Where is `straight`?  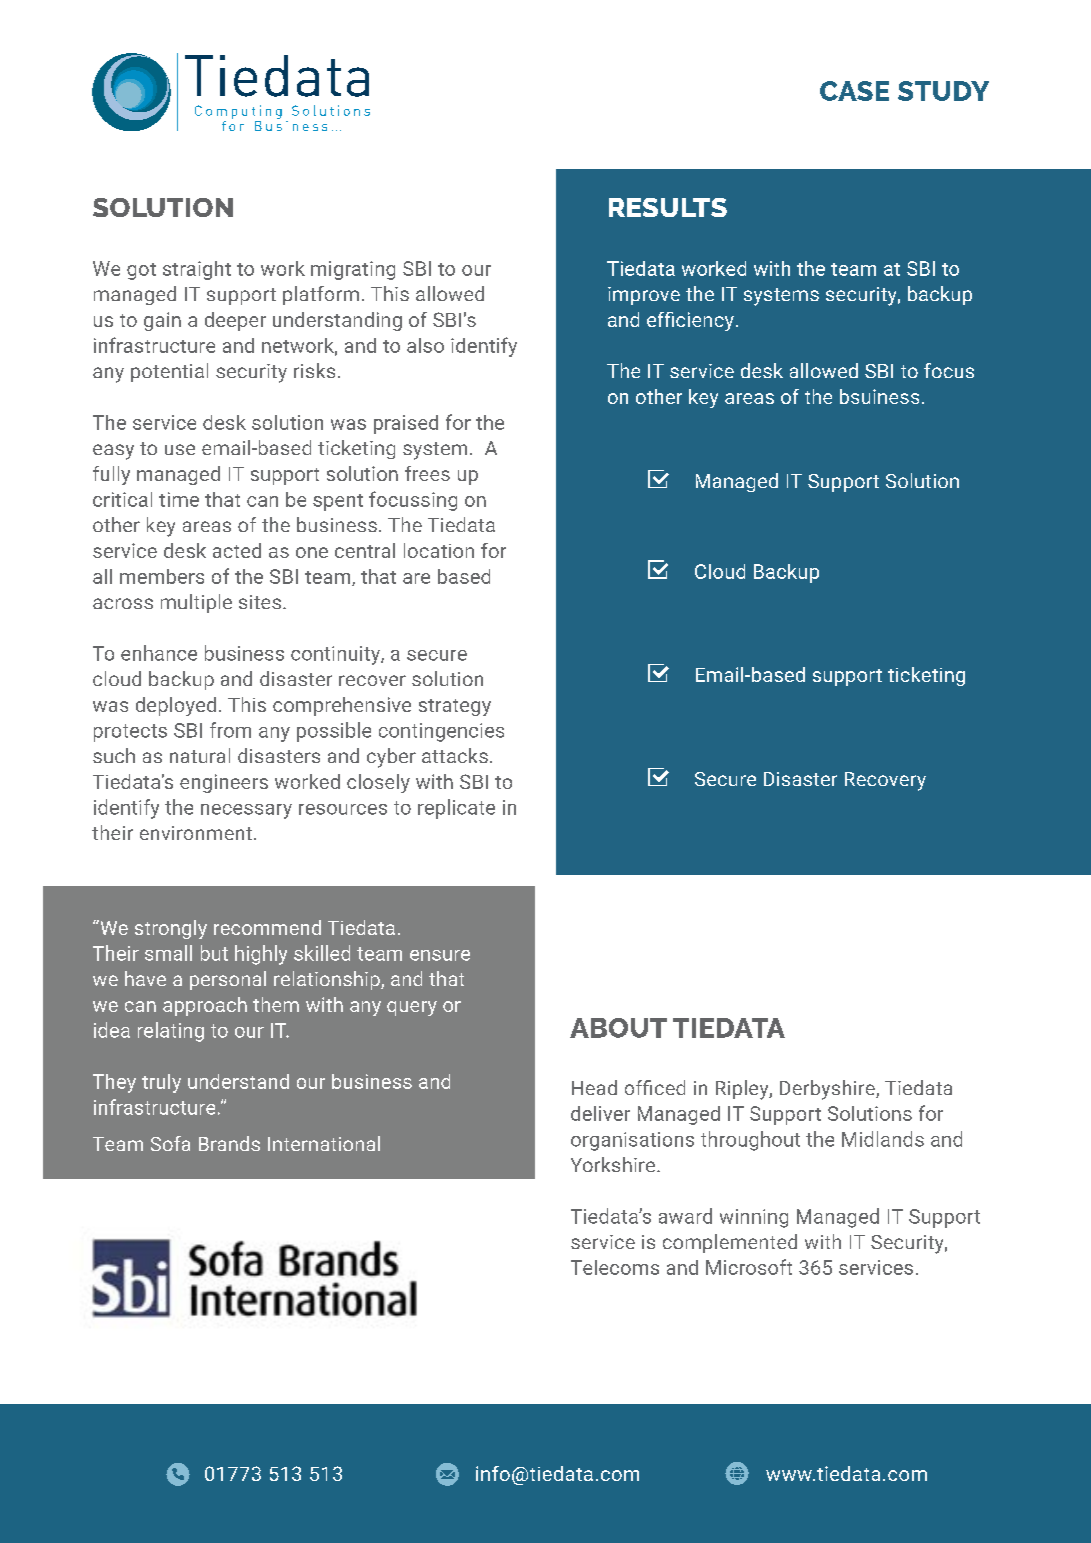
straight is located at coordinates (197, 270).
